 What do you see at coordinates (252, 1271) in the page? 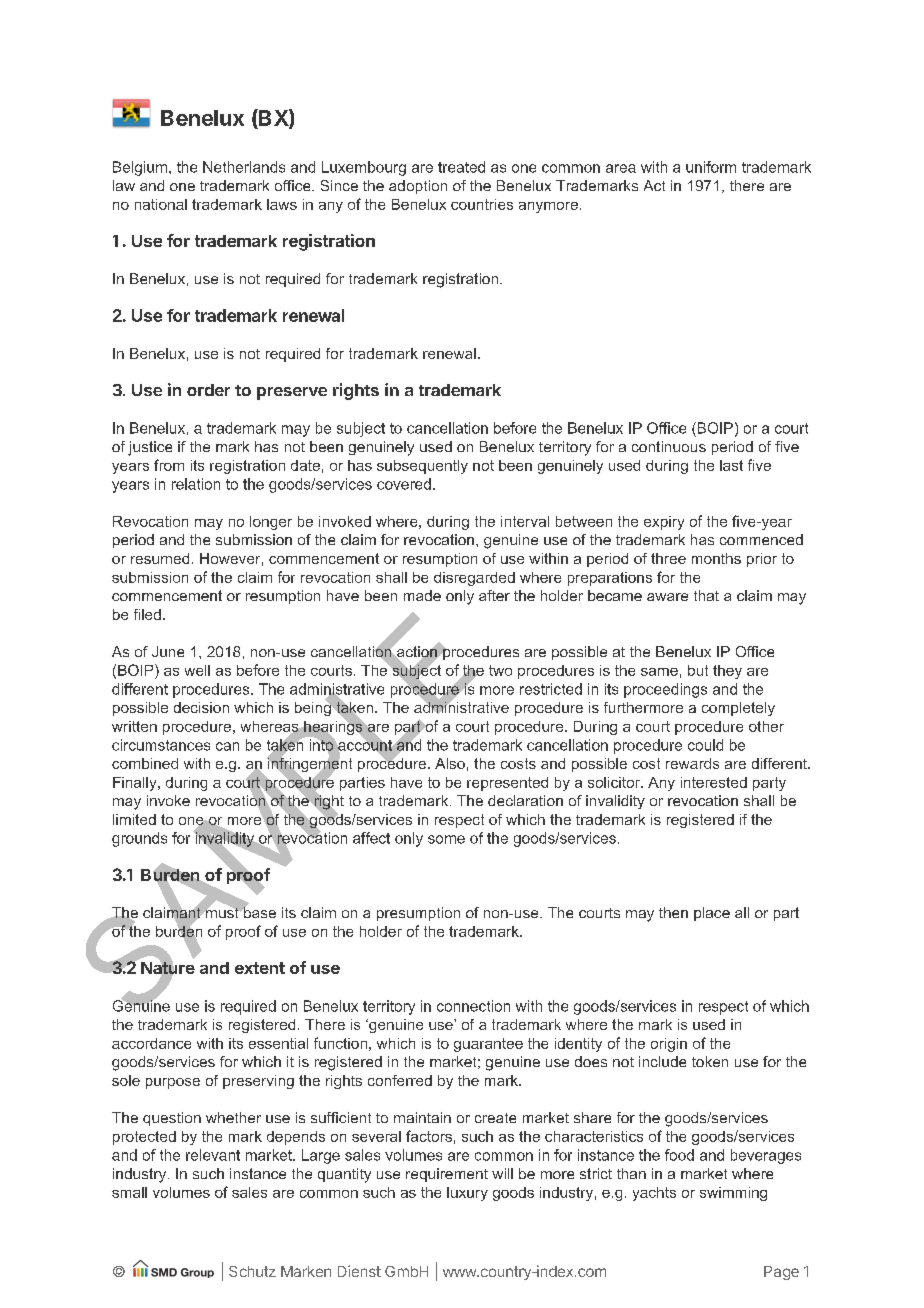
I see `Schutz` at bounding box center [252, 1271].
